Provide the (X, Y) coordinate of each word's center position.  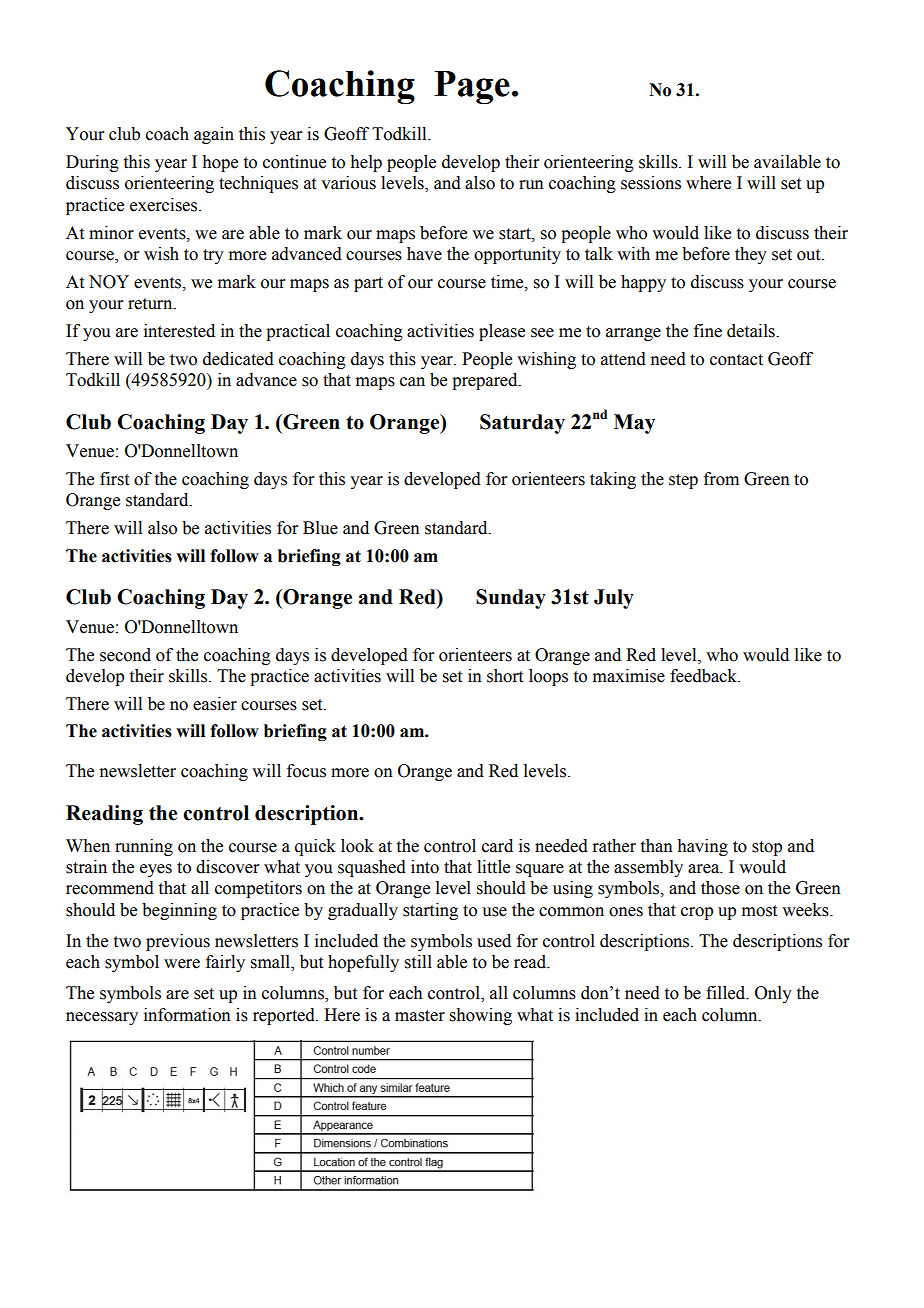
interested (179, 331)
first (114, 479)
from (721, 479)
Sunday (511, 599)
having (702, 847)
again (214, 135)
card (497, 846)
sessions (651, 183)
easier (215, 704)
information (187, 1015)
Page (472, 87)
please (502, 332)
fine (708, 331)
